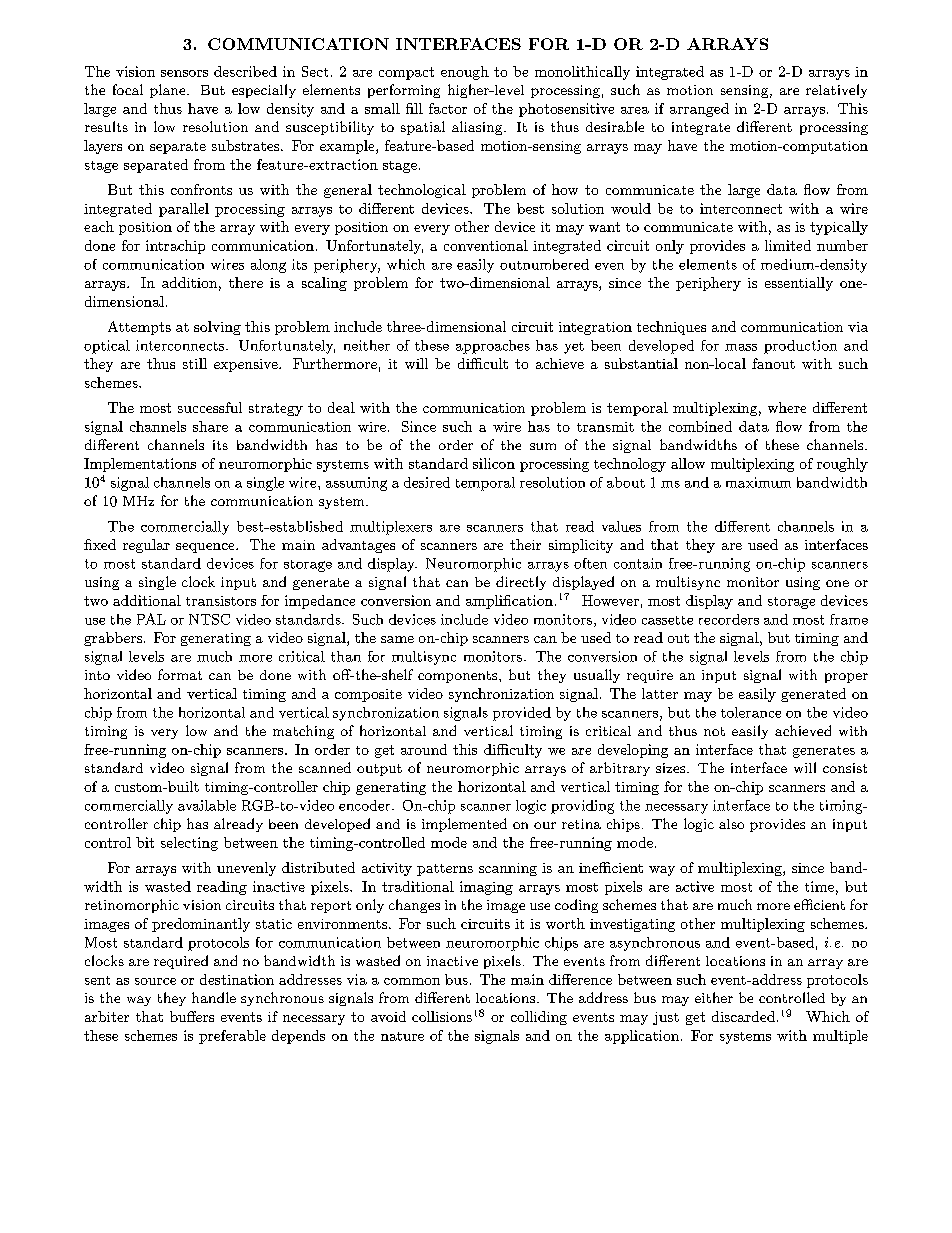 The height and width of the document is (1233, 952). I want to click on just, so click(666, 1018).
